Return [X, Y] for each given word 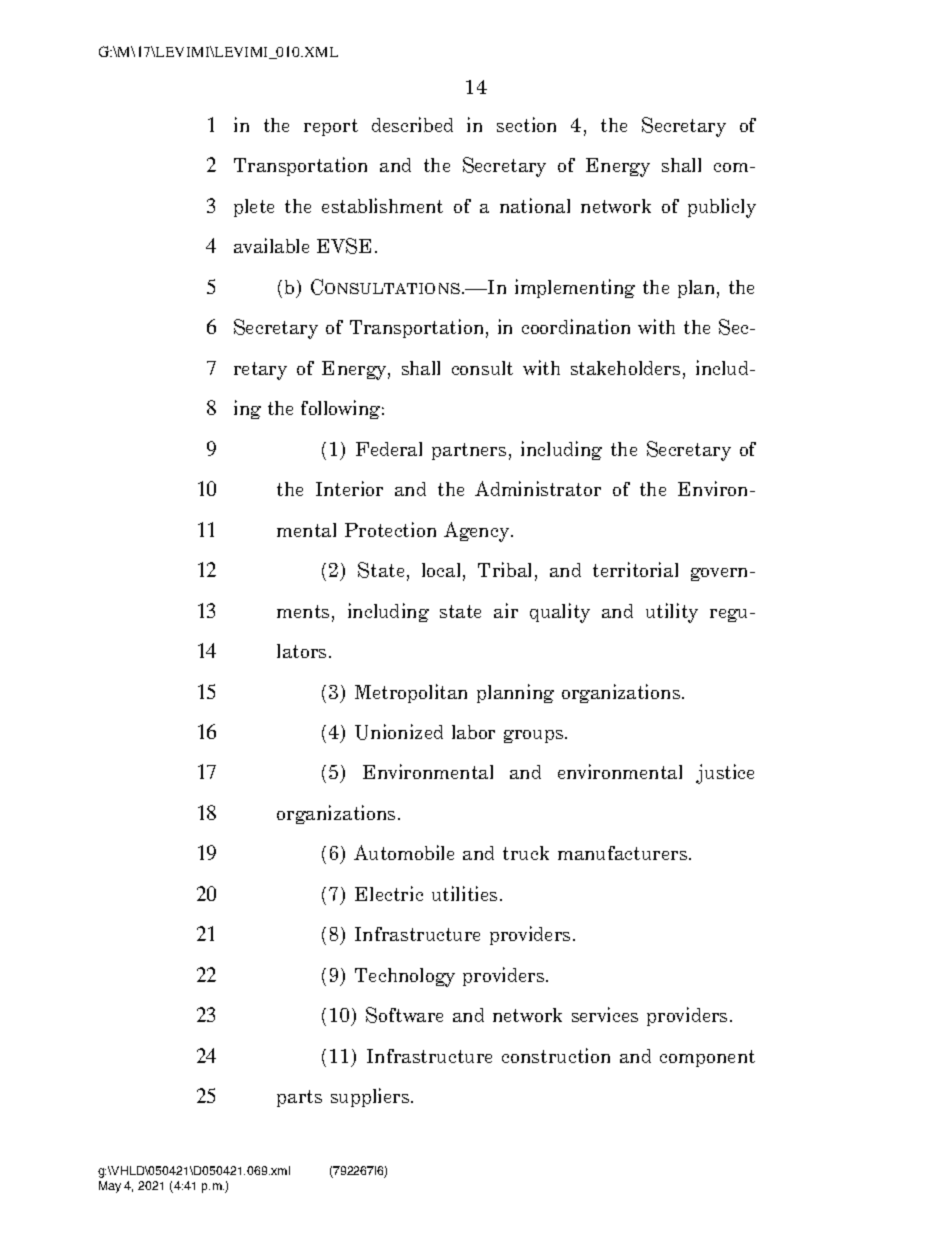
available [271, 245]
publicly [722, 208]
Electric [389, 893]
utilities [464, 893]
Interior [349, 488]
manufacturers [624, 853]
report [331, 127]
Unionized [399, 732]
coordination [576, 326]
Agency [478, 532]
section [526, 124]
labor [473, 732]
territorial [635, 569]
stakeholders [625, 368]
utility [672, 613]
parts [299, 1098]
